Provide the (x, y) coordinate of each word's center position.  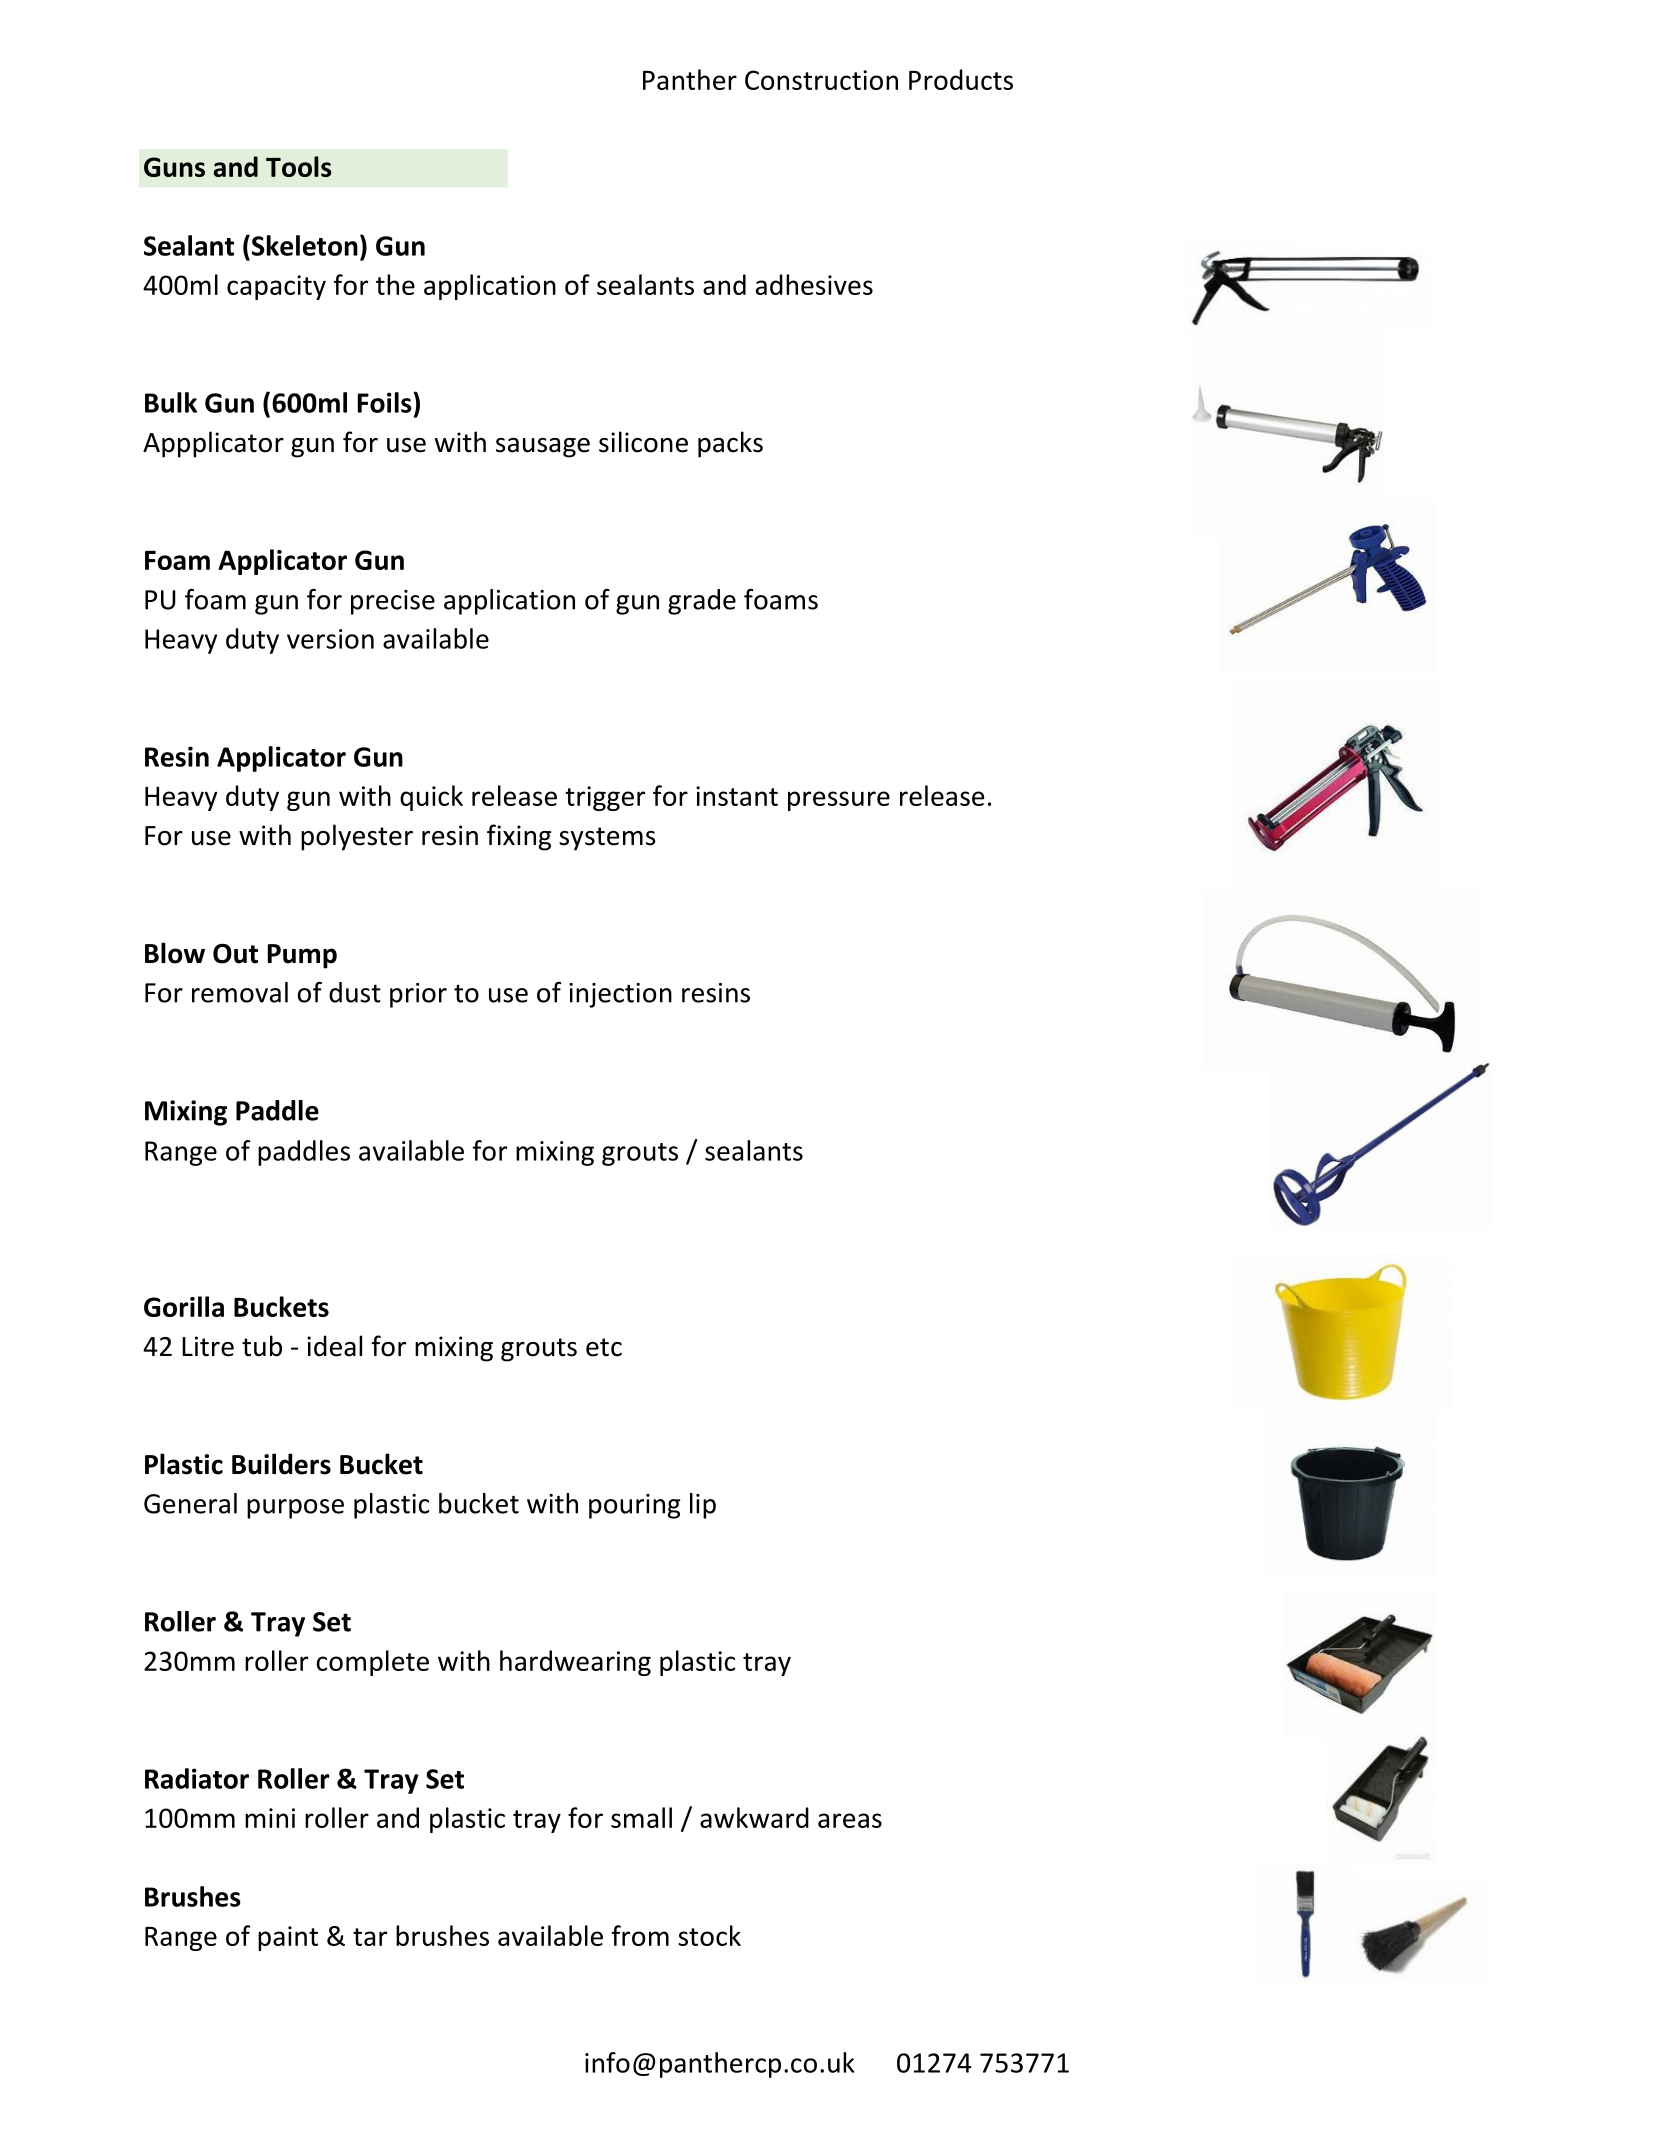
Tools (299, 166)
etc (604, 1347)
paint (288, 1938)
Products (961, 79)
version (330, 639)
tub (262, 1346)
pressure (839, 801)
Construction (821, 80)
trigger (605, 798)
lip (703, 1506)
